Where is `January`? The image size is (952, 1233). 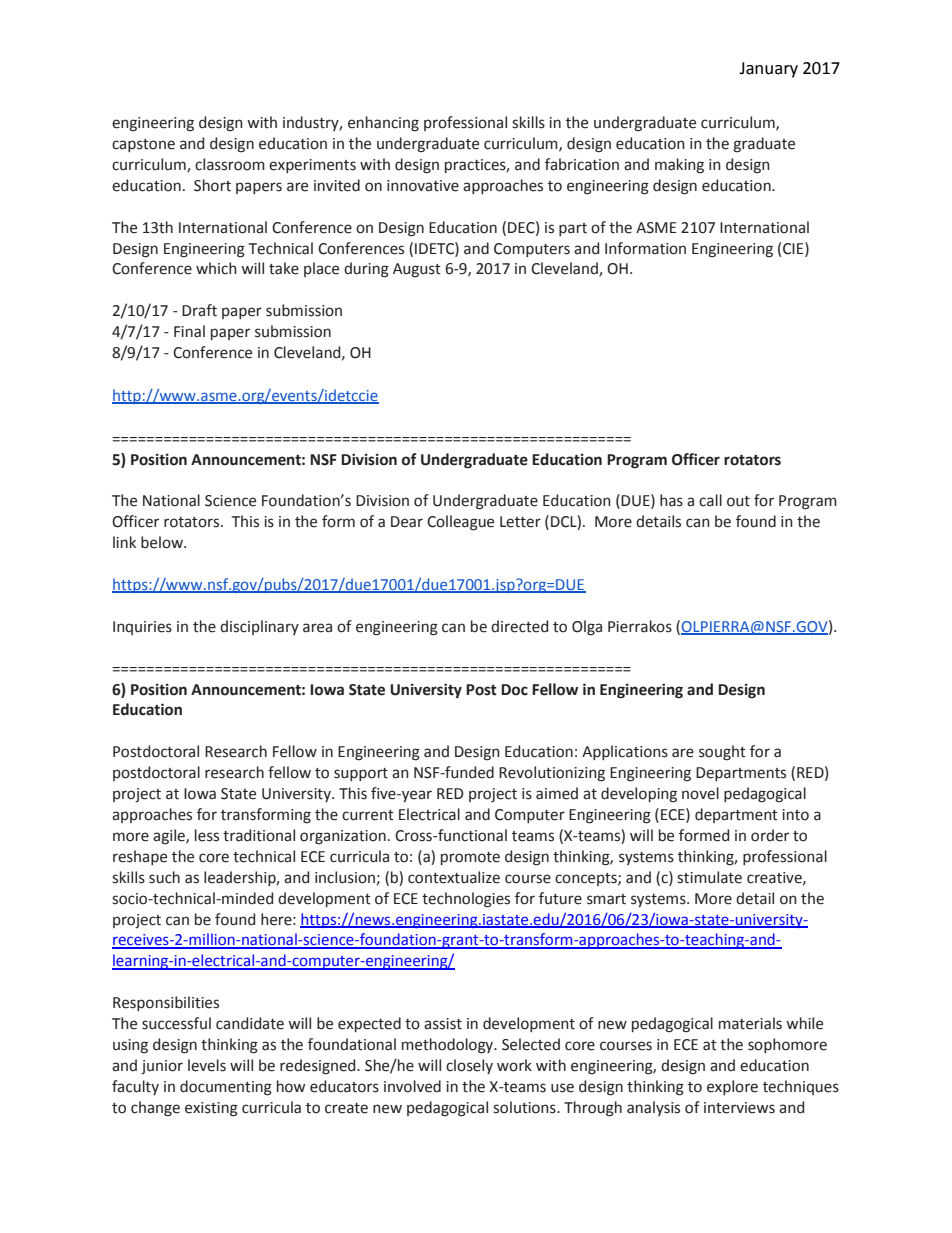
January is located at coordinates (768, 70).
